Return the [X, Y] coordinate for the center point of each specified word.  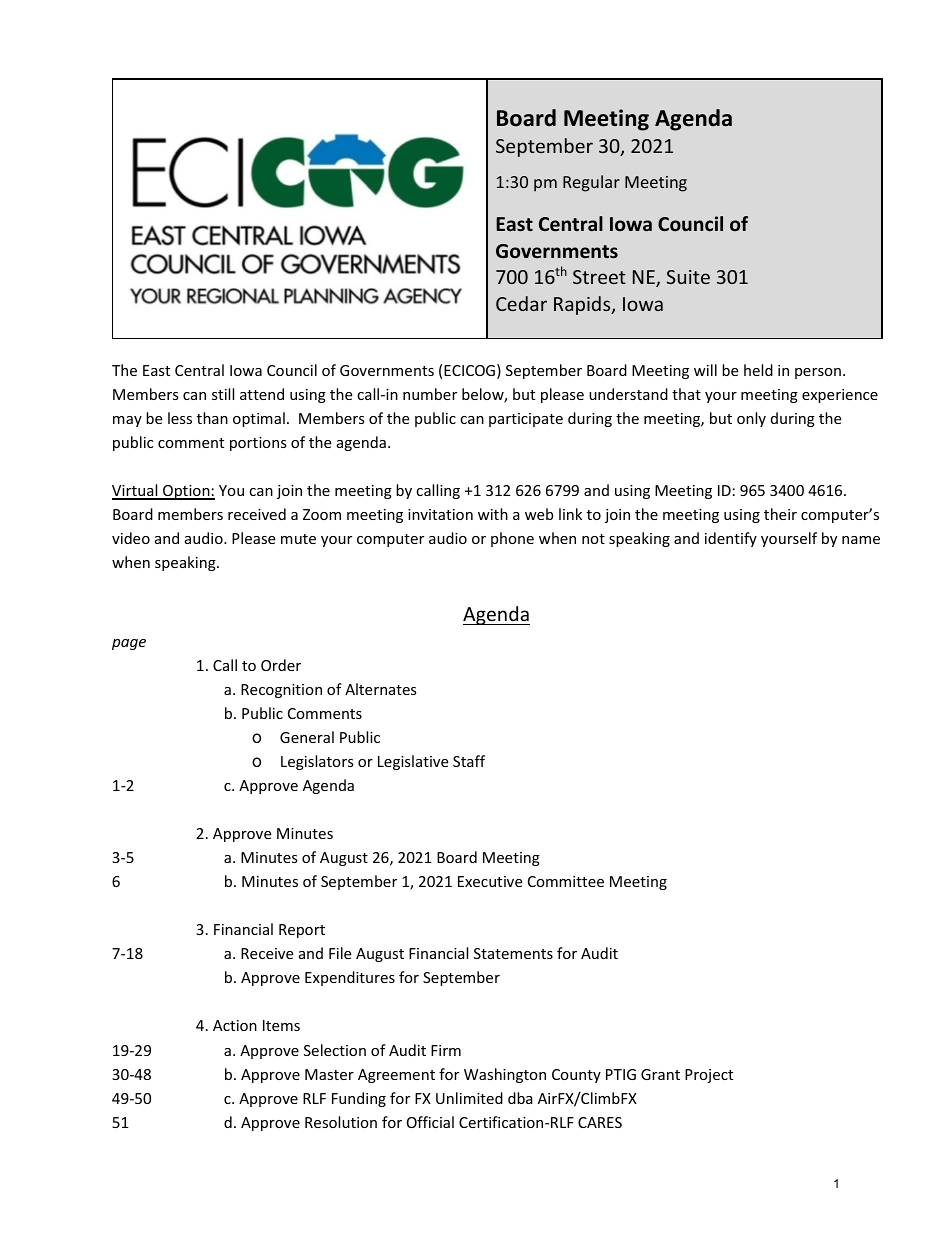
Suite [688, 277]
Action [235, 1025]
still [223, 394]
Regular [591, 183]
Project [709, 1076]
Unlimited [469, 1098]
